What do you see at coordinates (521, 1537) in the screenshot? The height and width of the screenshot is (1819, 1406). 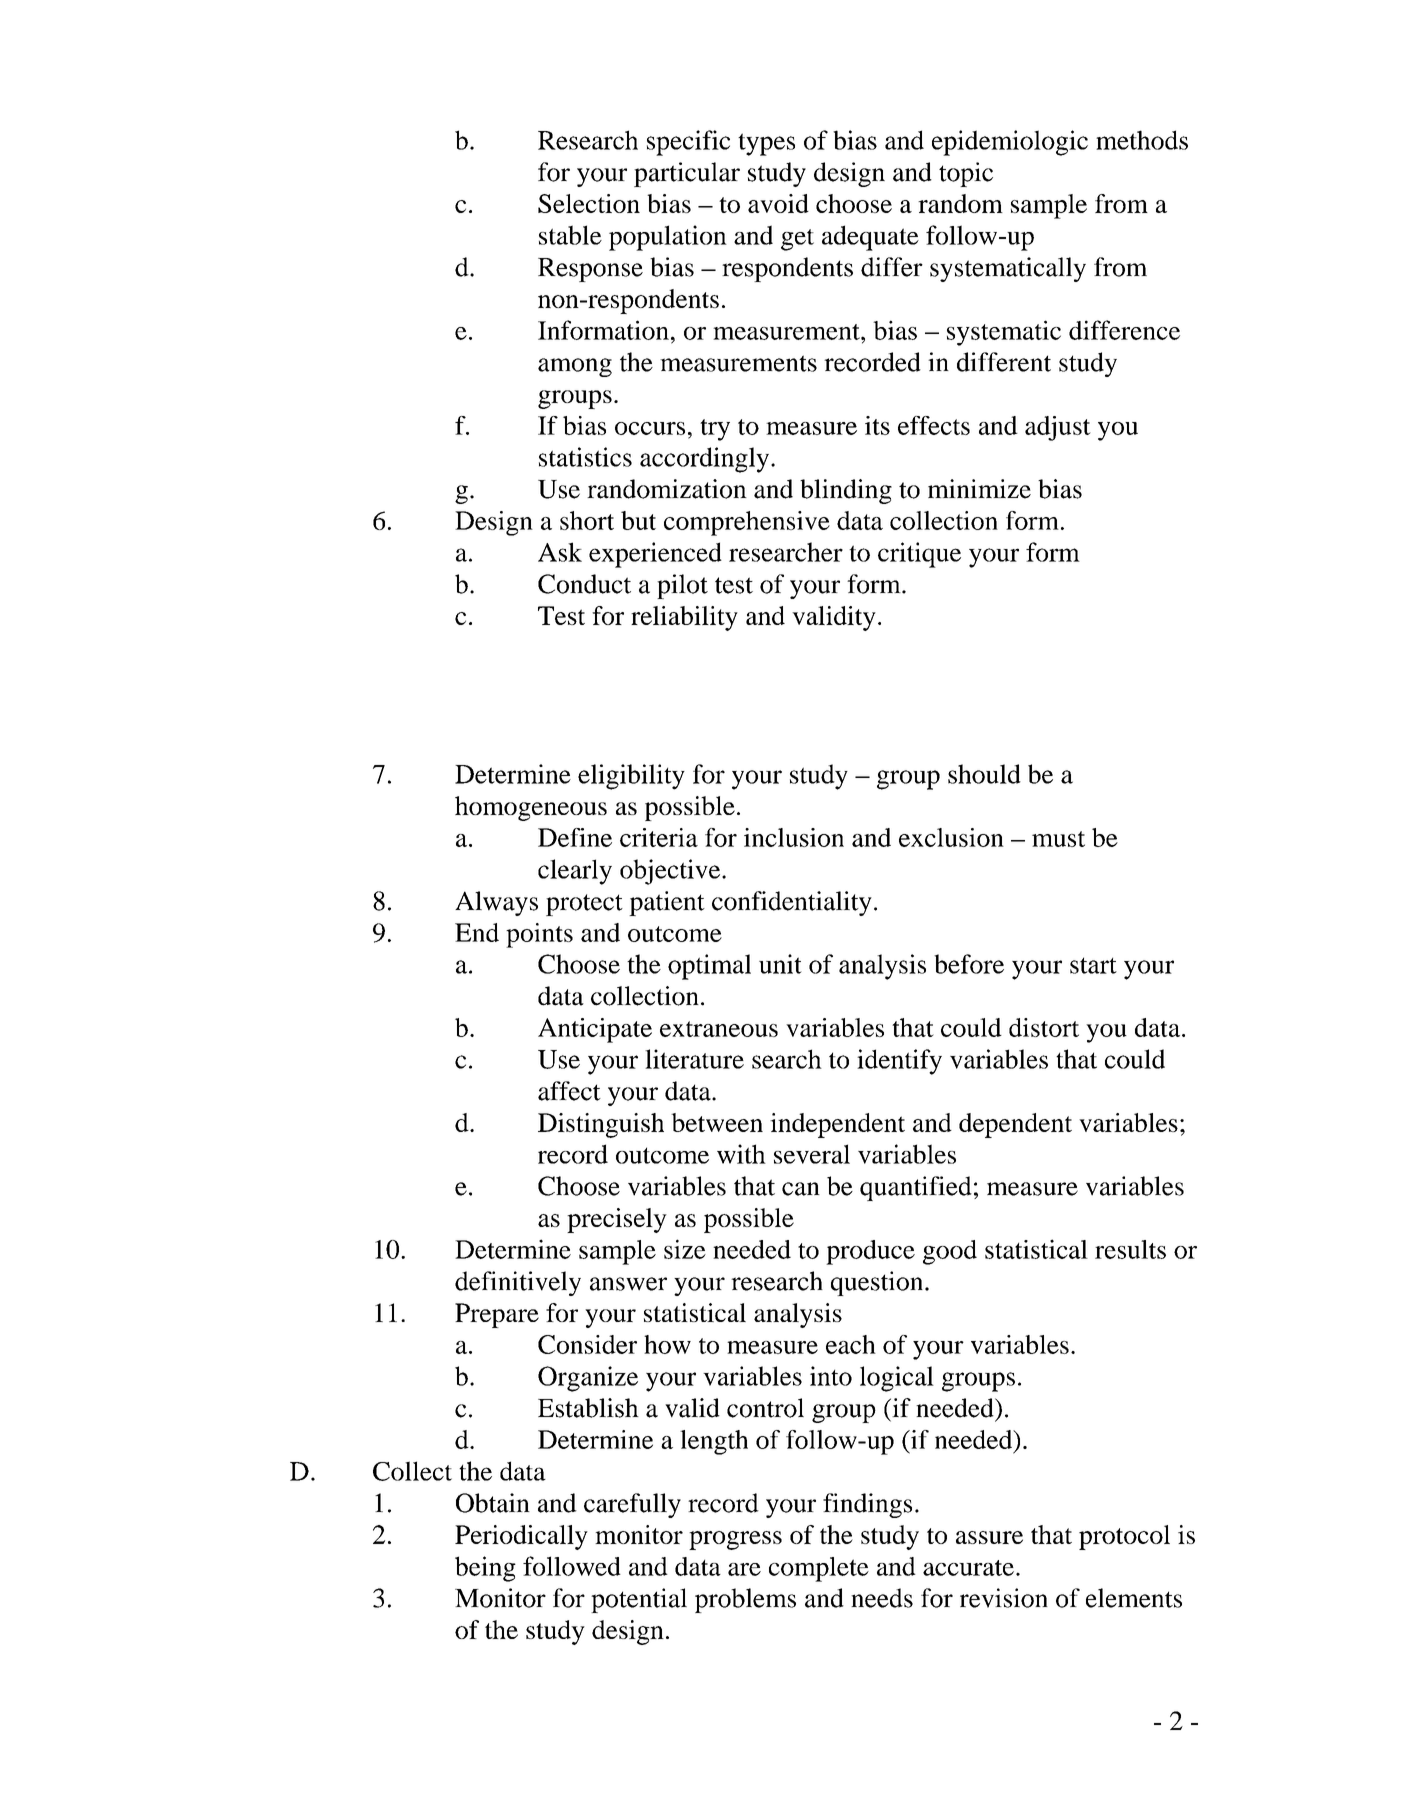 I see `Periodically` at bounding box center [521, 1537].
